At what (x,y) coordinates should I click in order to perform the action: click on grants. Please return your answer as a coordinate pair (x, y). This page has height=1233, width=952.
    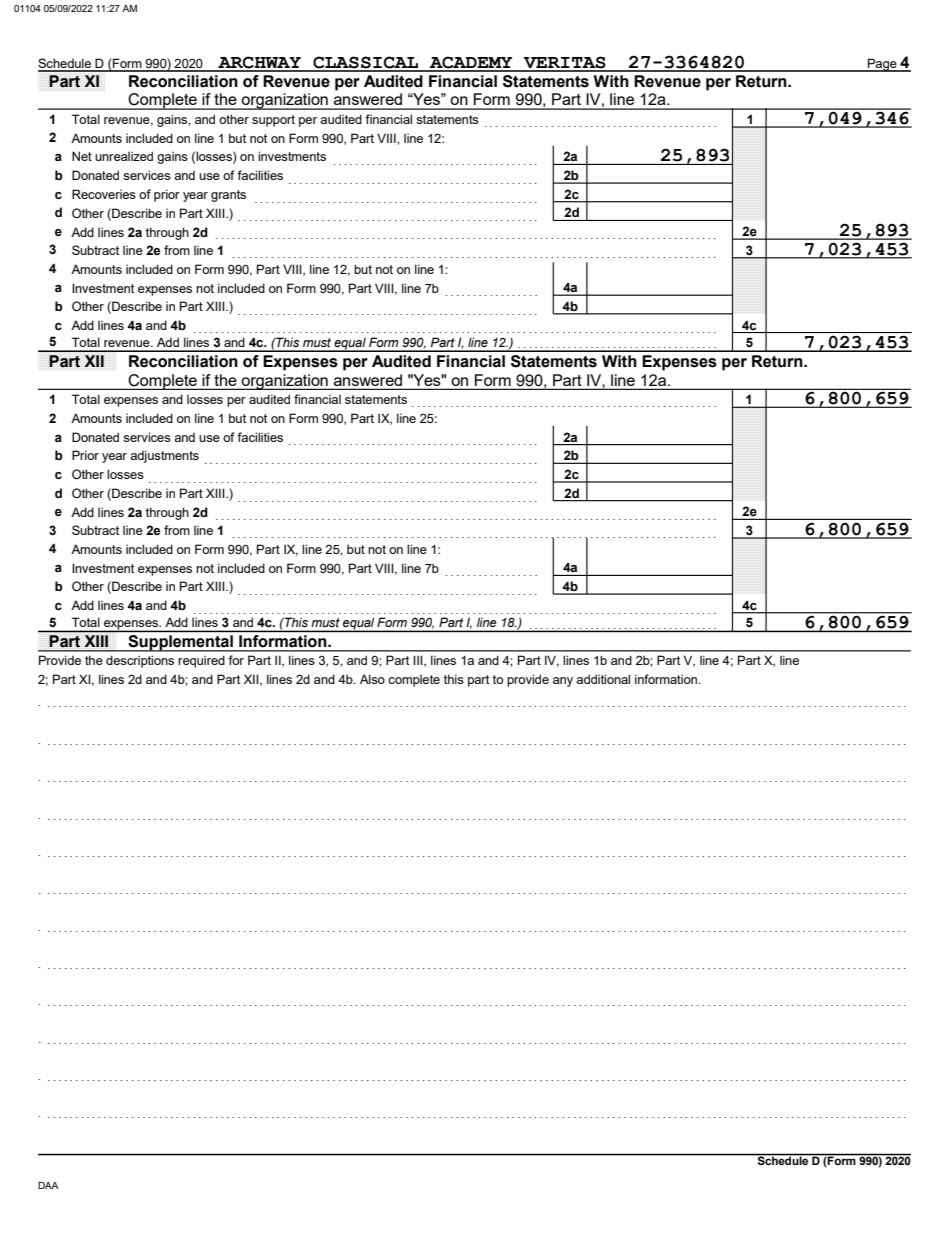
    Looking at the image, I should click on (228, 196).
